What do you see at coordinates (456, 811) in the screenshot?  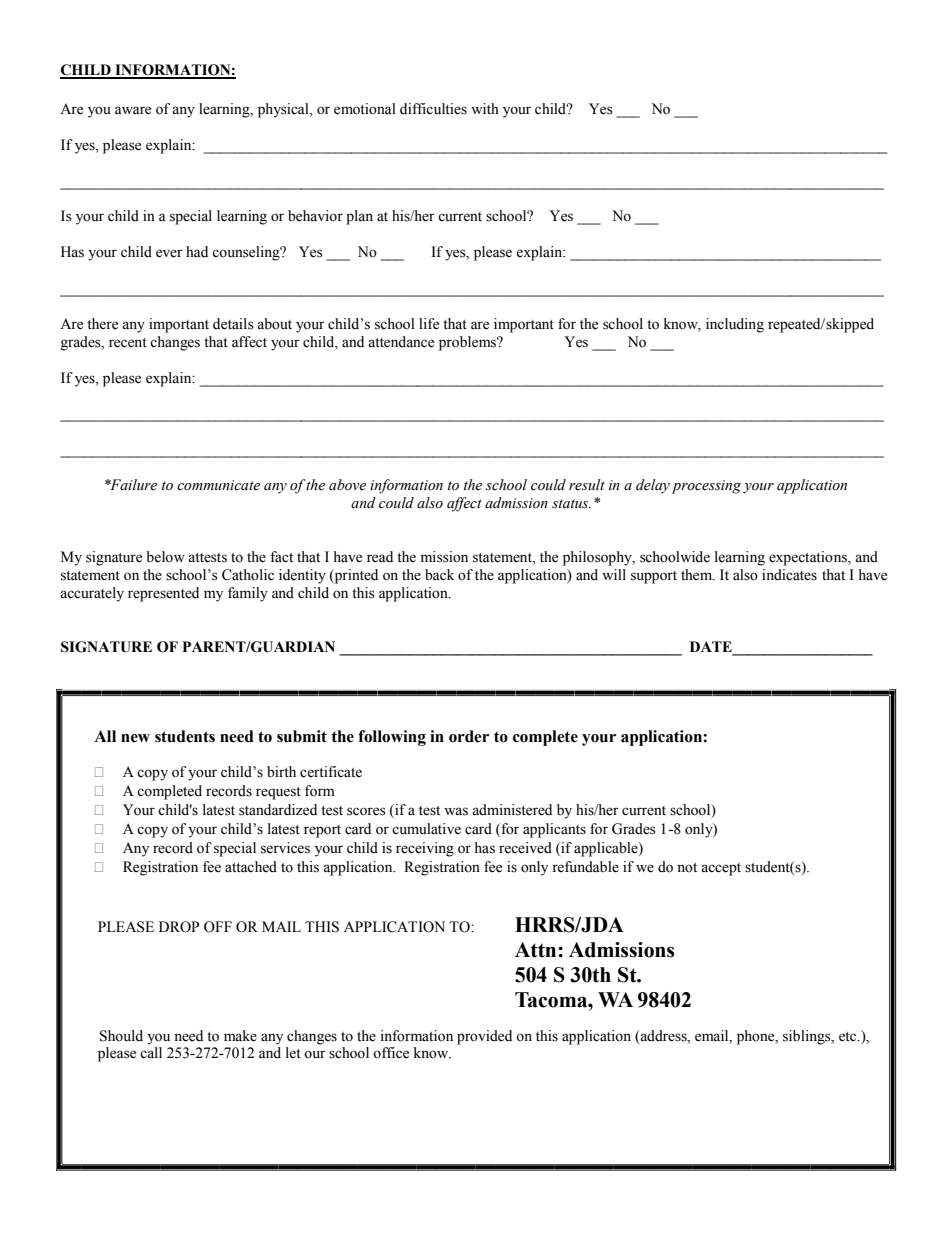 I see `was` at bounding box center [456, 811].
